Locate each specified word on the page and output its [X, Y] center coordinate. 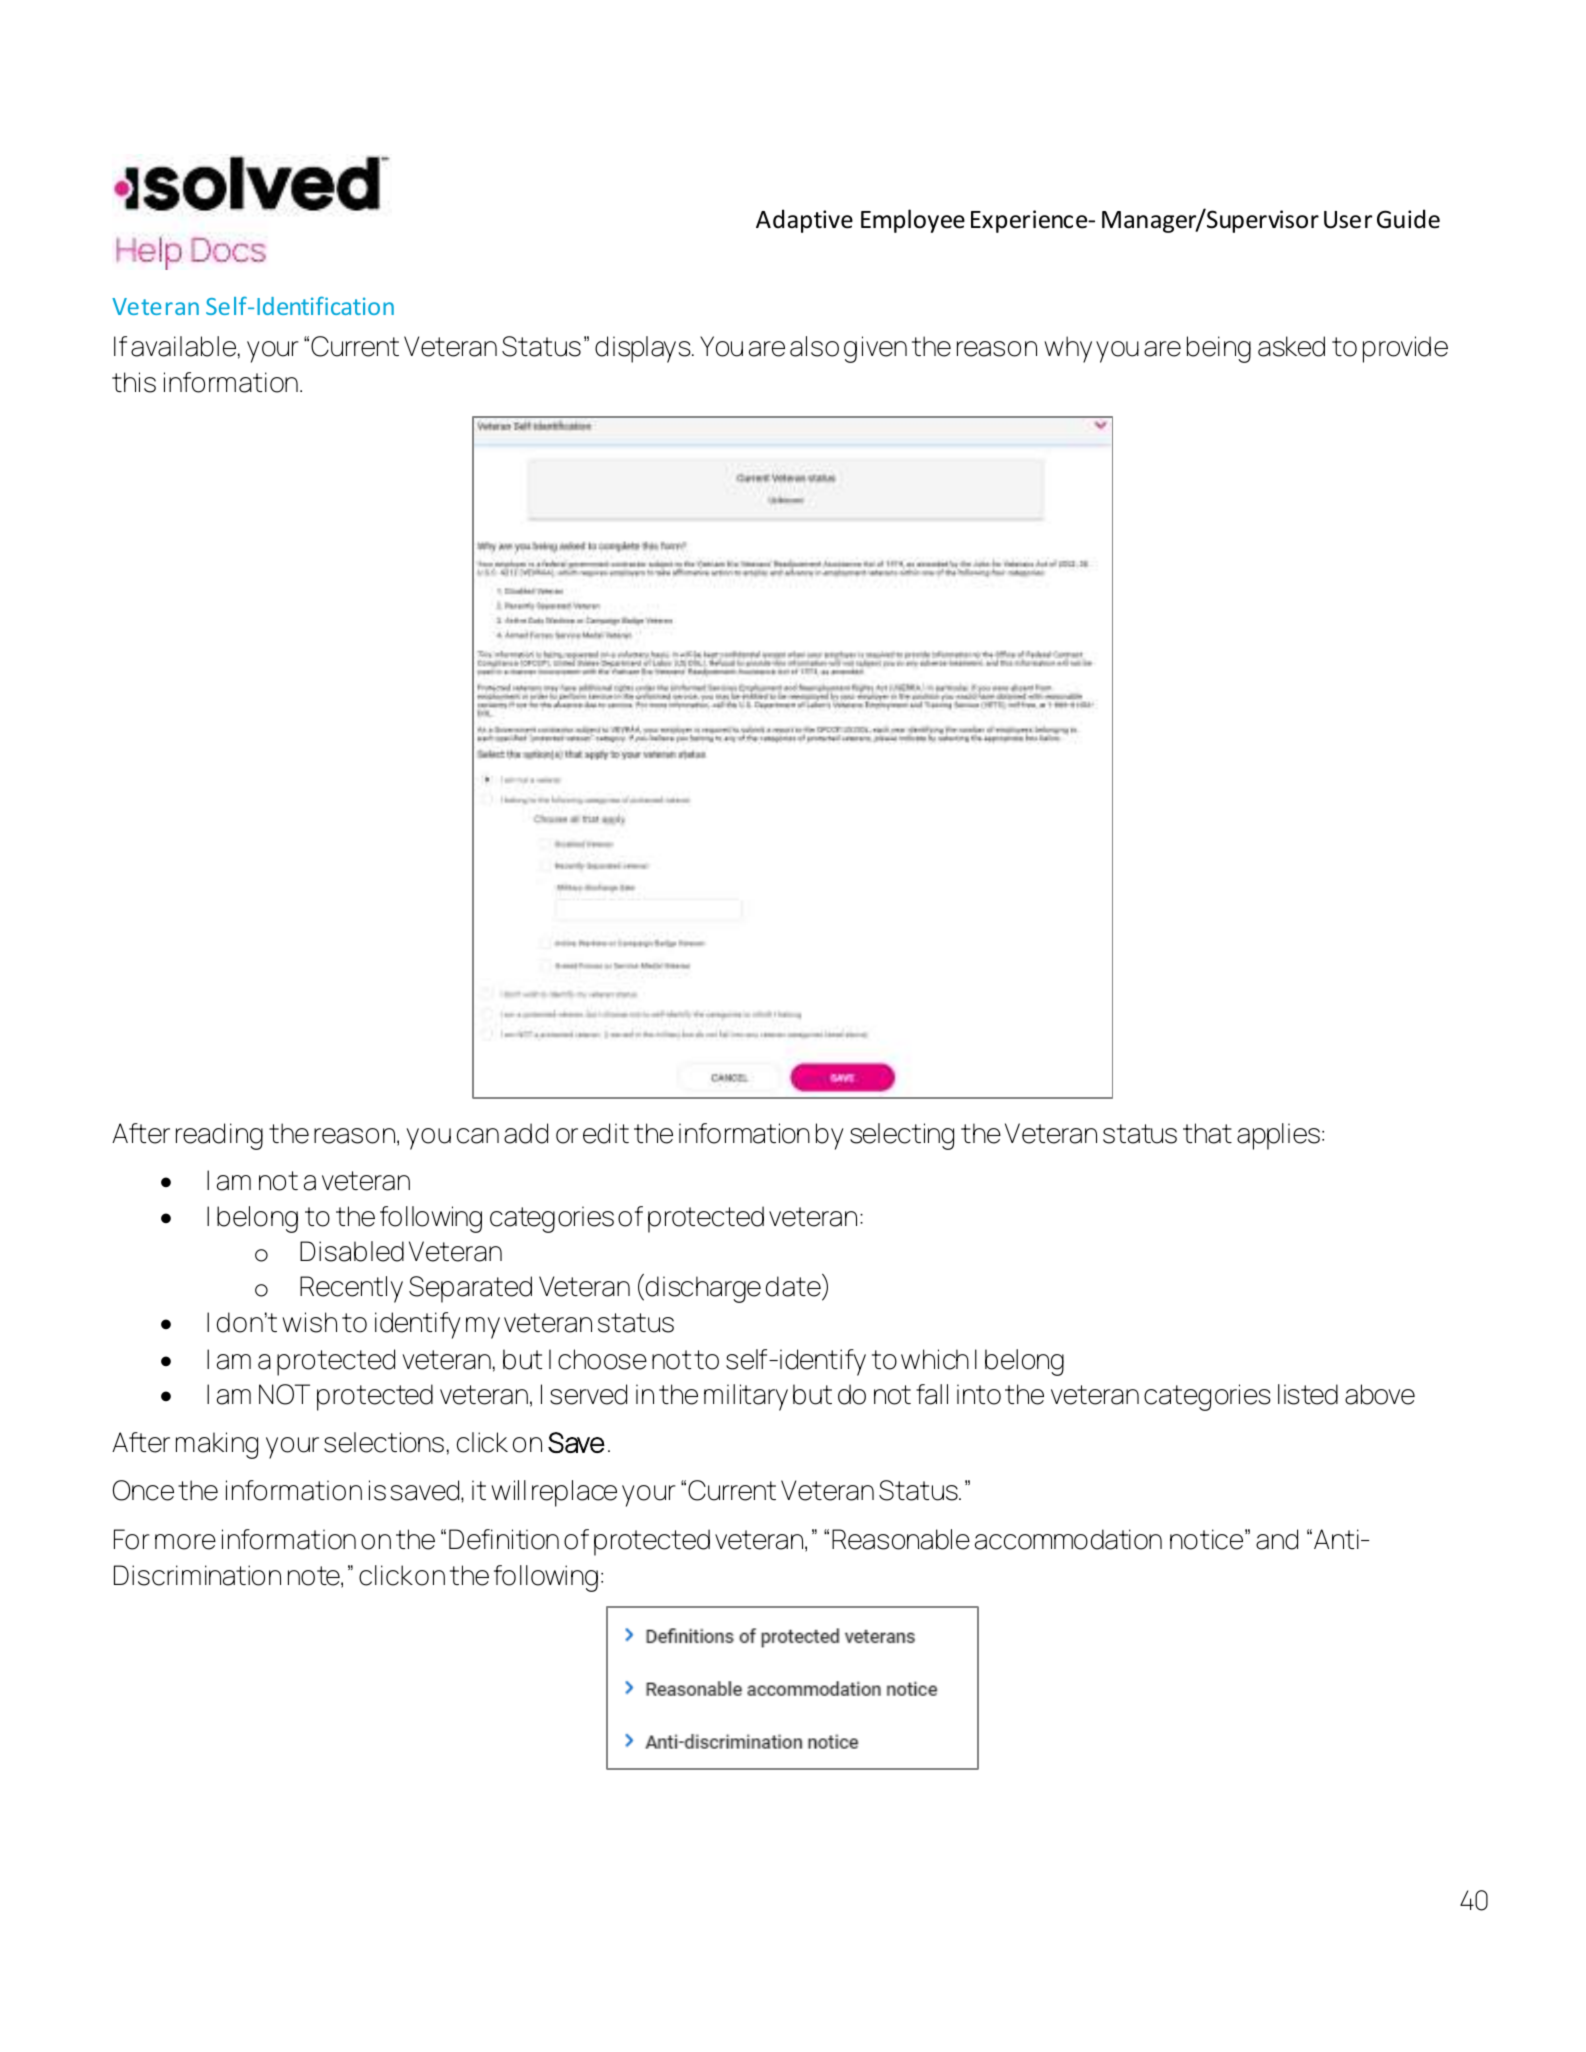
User [1348, 220]
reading [219, 1136]
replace [574, 1493]
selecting [902, 1136]
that [1207, 1133]
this [134, 382]
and [1277, 1539]
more [185, 1542]
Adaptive [804, 221]
